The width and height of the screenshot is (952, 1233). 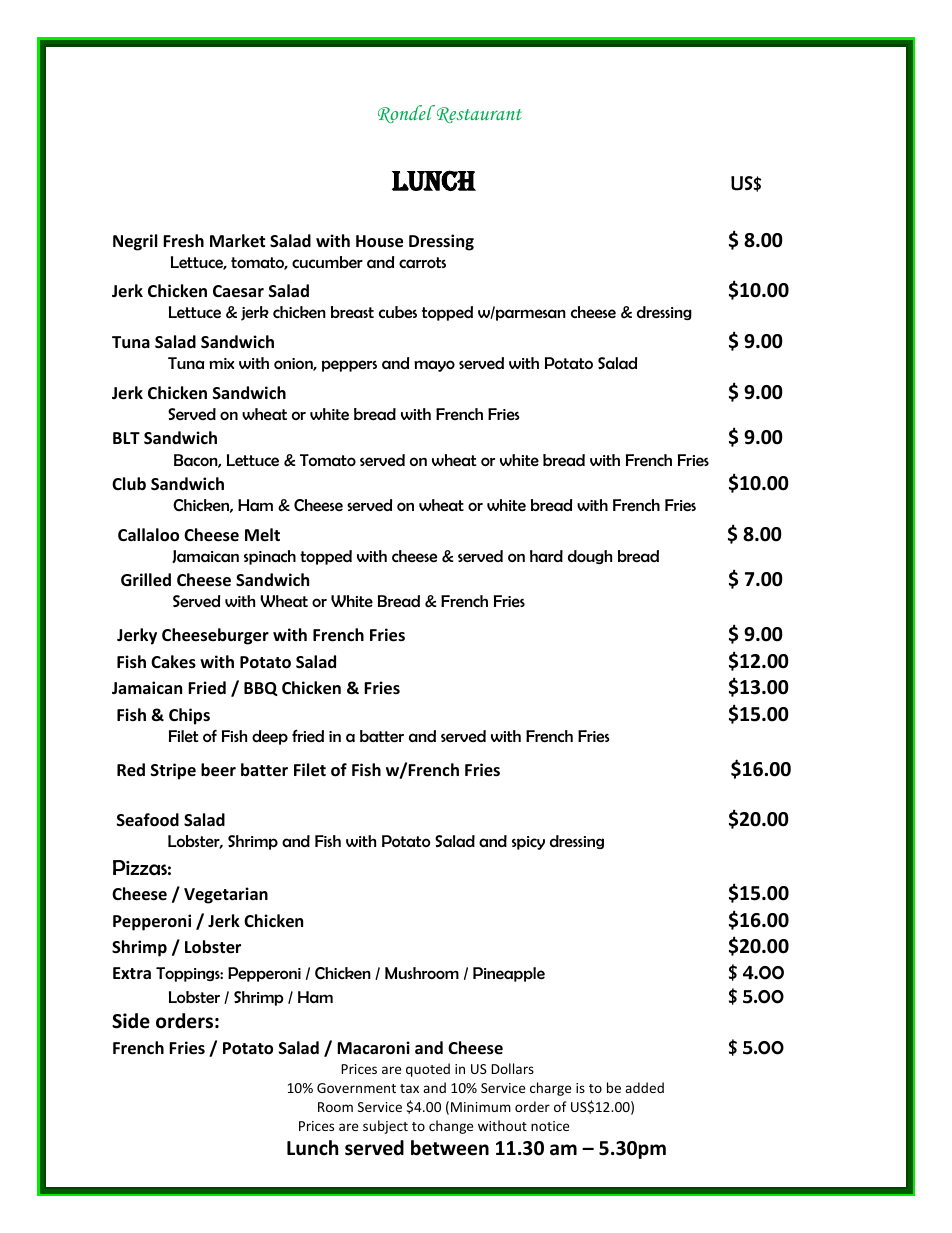 What do you see at coordinates (509, 974) in the screenshot?
I see `Pineapple` at bounding box center [509, 974].
